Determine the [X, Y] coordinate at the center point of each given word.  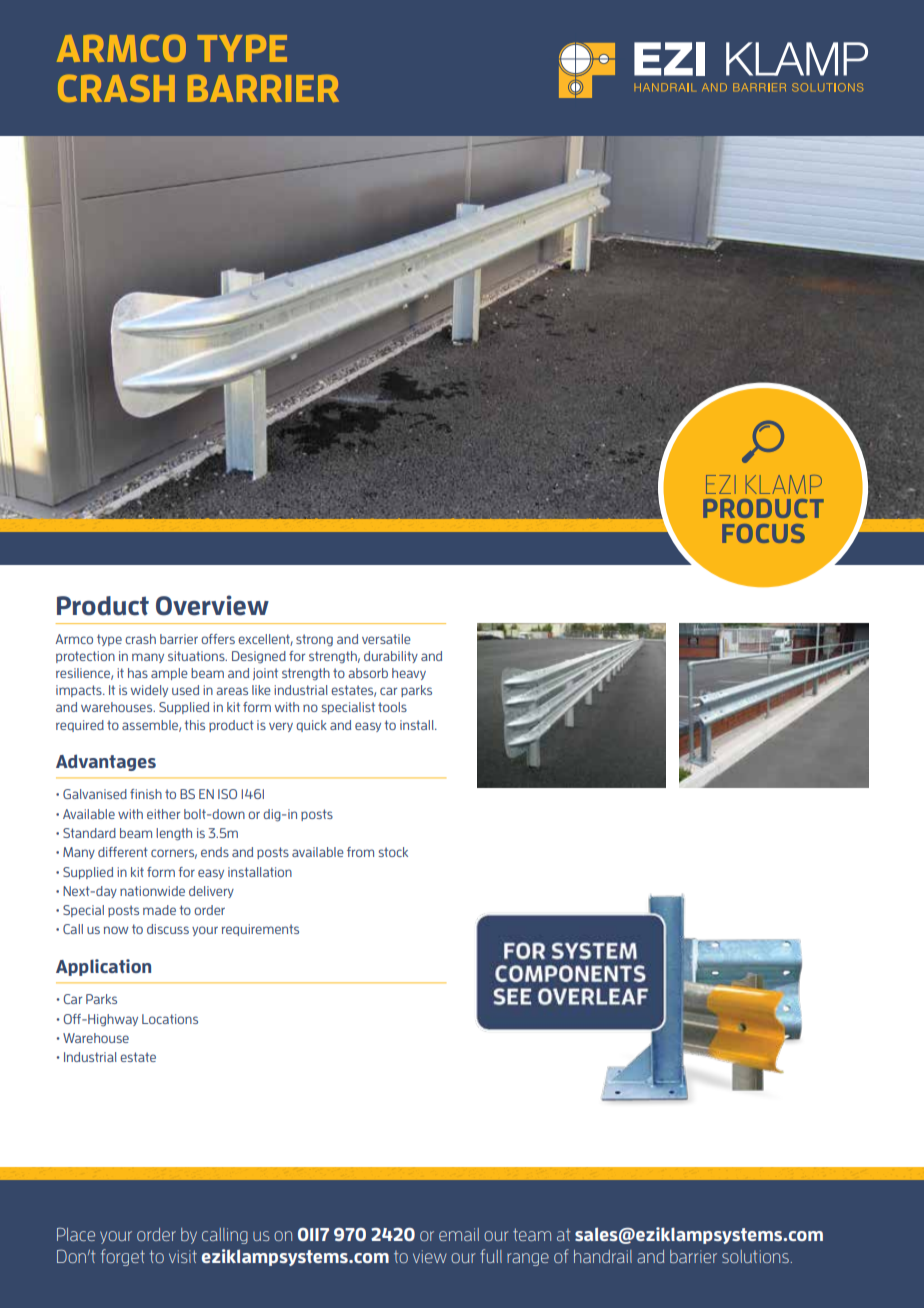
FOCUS [763, 533]
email [459, 1234]
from [360, 852]
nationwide [152, 891]
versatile [386, 639]
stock [393, 852]
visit [183, 1256]
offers [218, 639]
